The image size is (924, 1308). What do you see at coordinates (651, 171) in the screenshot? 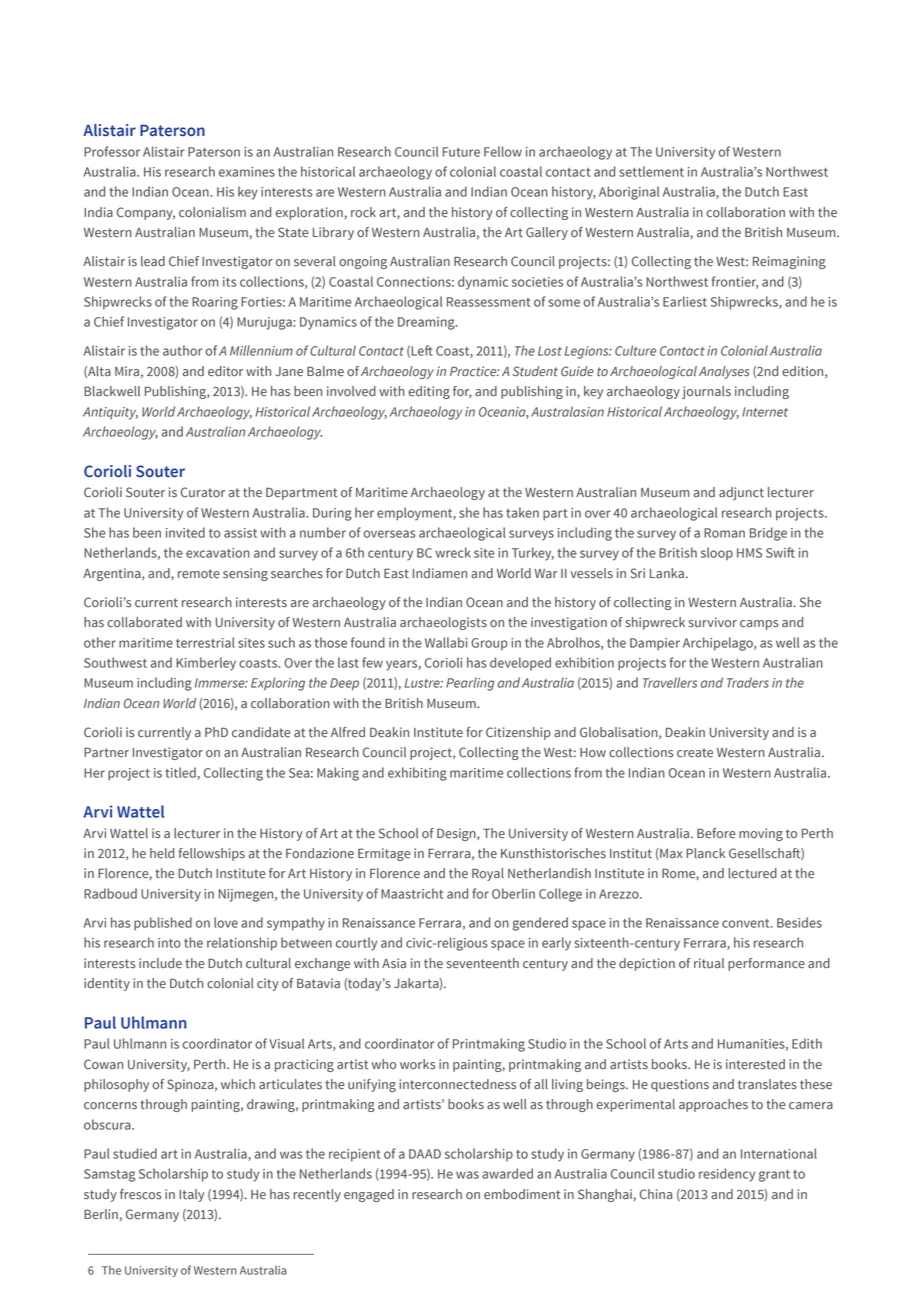
I see `settlement` at bounding box center [651, 171].
